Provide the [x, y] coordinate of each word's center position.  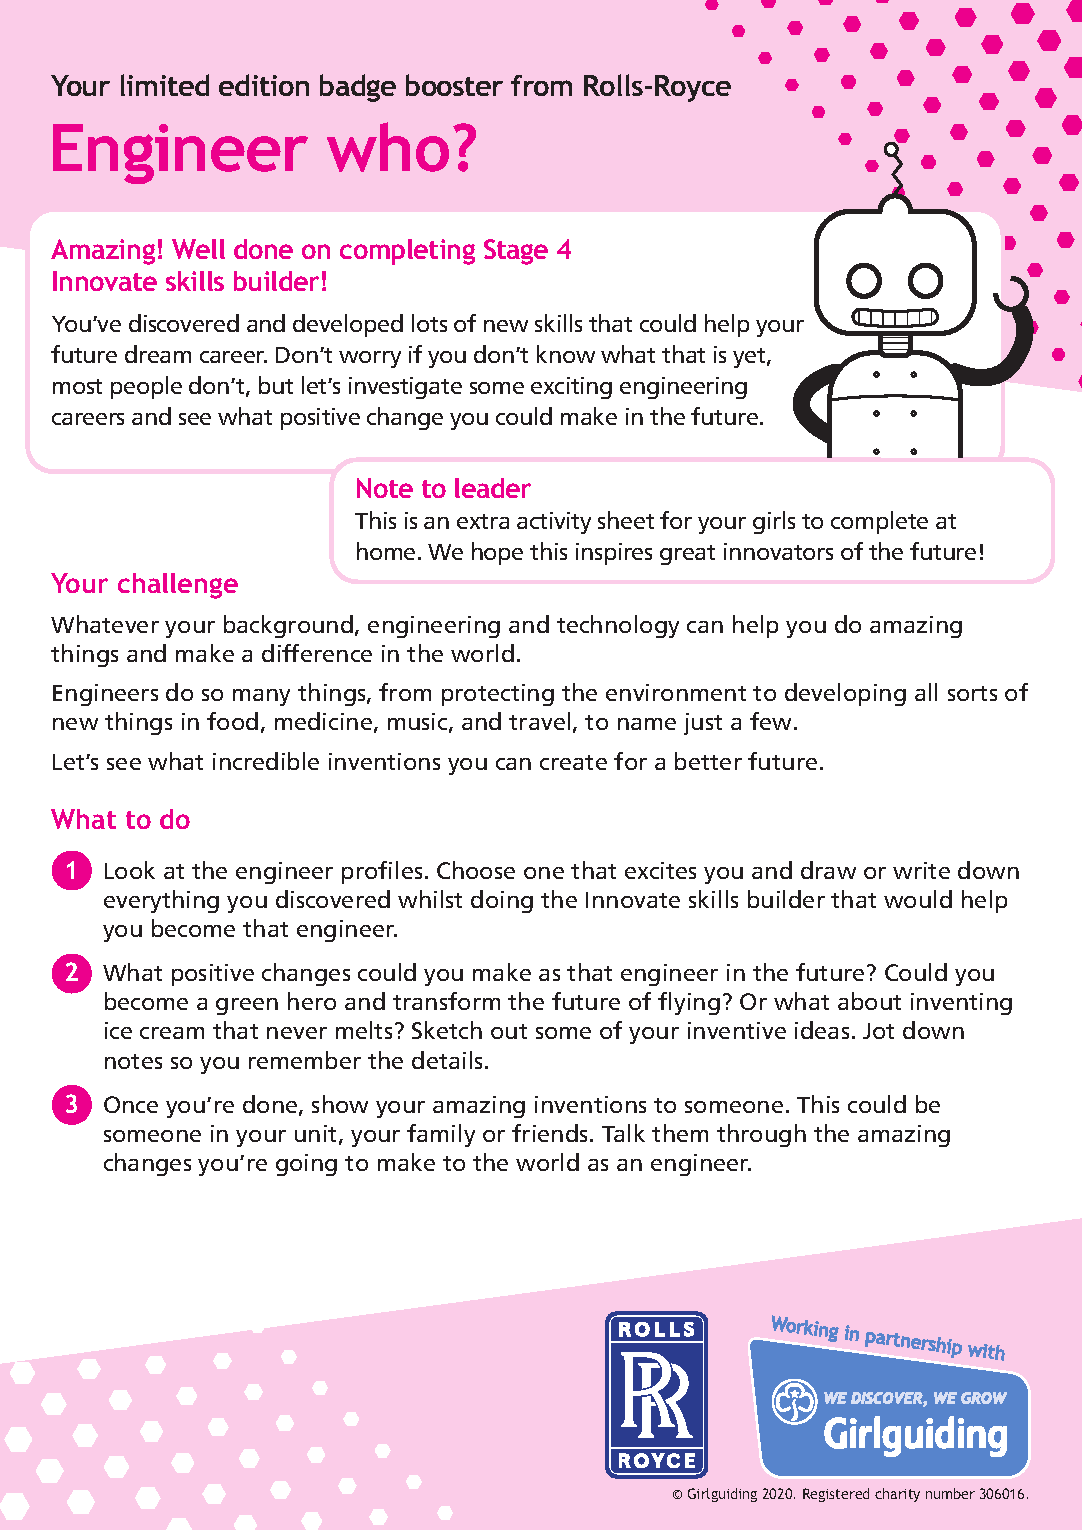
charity [897, 1495]
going [306, 1165]
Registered [836, 1495]
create [573, 762]
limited [165, 85]
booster [454, 85]
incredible [266, 761]
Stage [516, 252]
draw [828, 870]
